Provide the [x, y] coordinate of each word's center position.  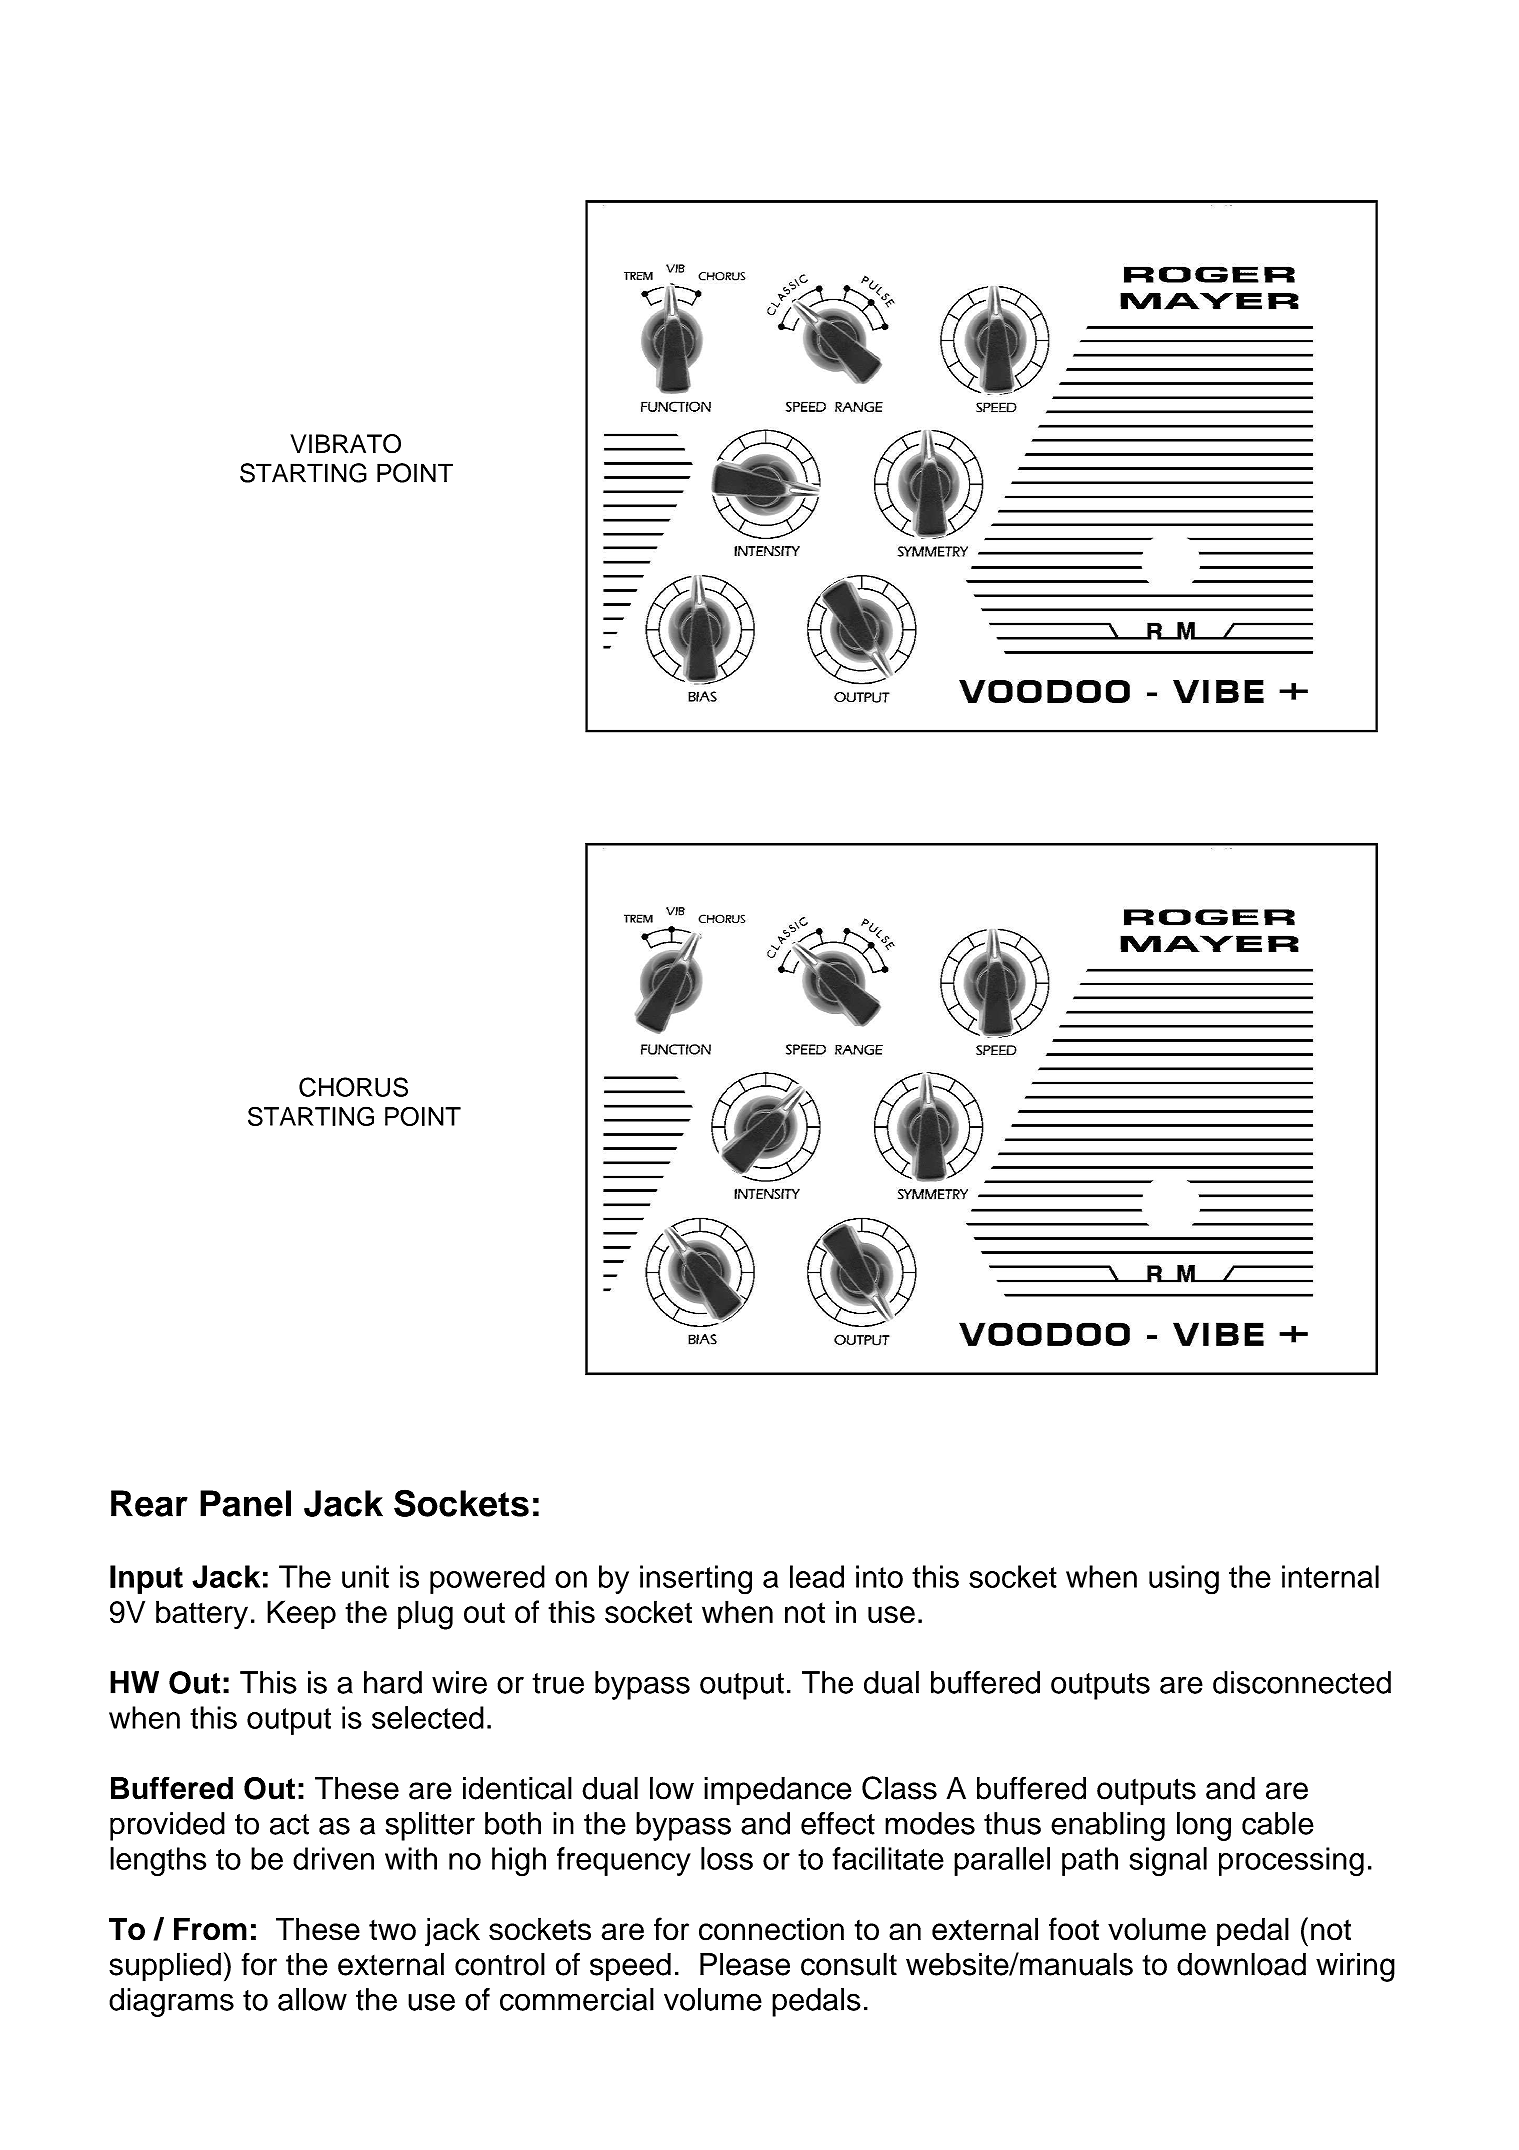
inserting [696, 1580]
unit [365, 1576]
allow [312, 1999]
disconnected [1302, 1682]
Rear [149, 1503]
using [1184, 1580]
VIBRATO [345, 444]
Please [745, 1964]
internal [1330, 1576]
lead [817, 1576]
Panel [245, 1503]
